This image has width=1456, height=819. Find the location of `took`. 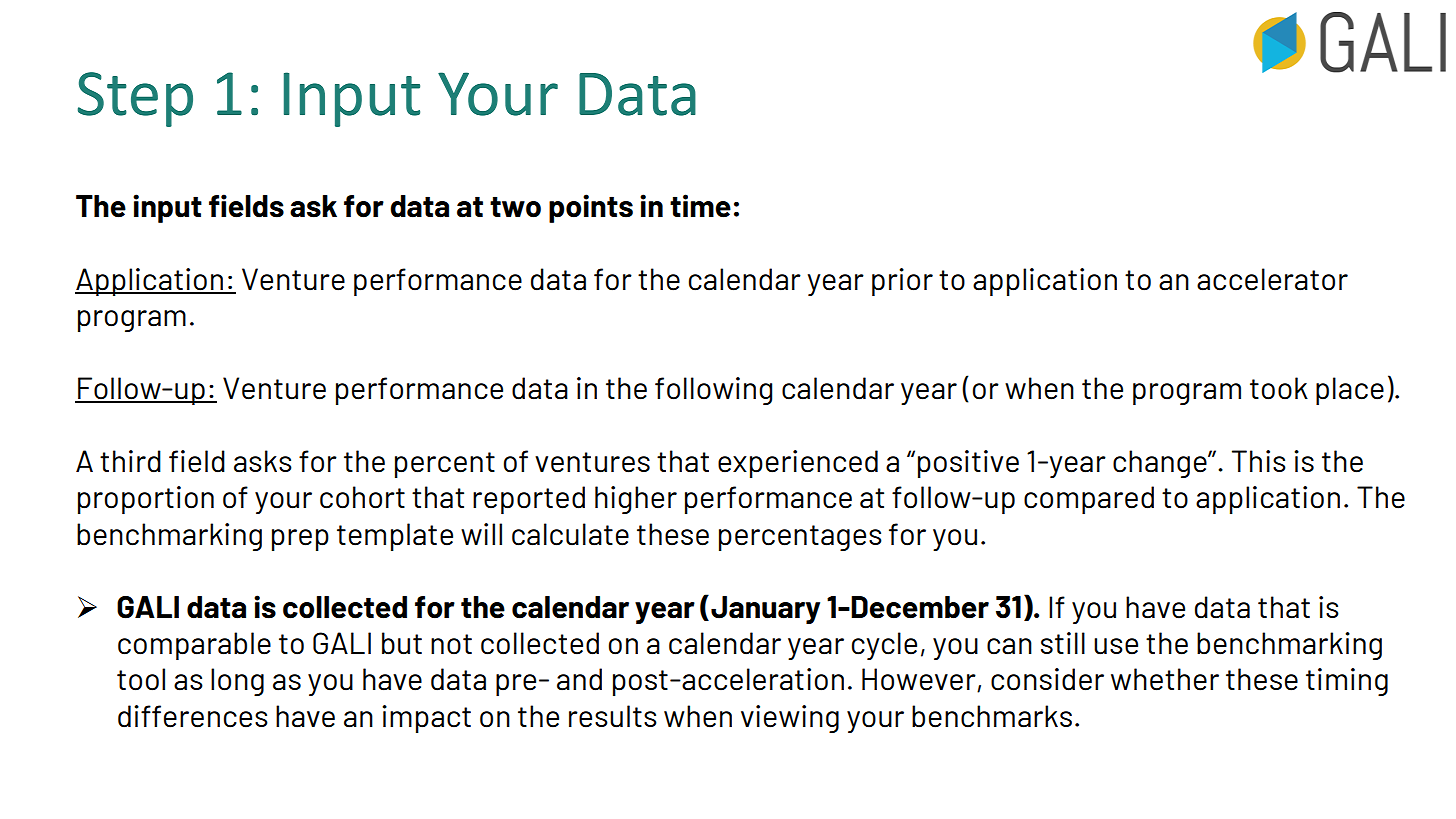

took is located at coordinates (1279, 388).
